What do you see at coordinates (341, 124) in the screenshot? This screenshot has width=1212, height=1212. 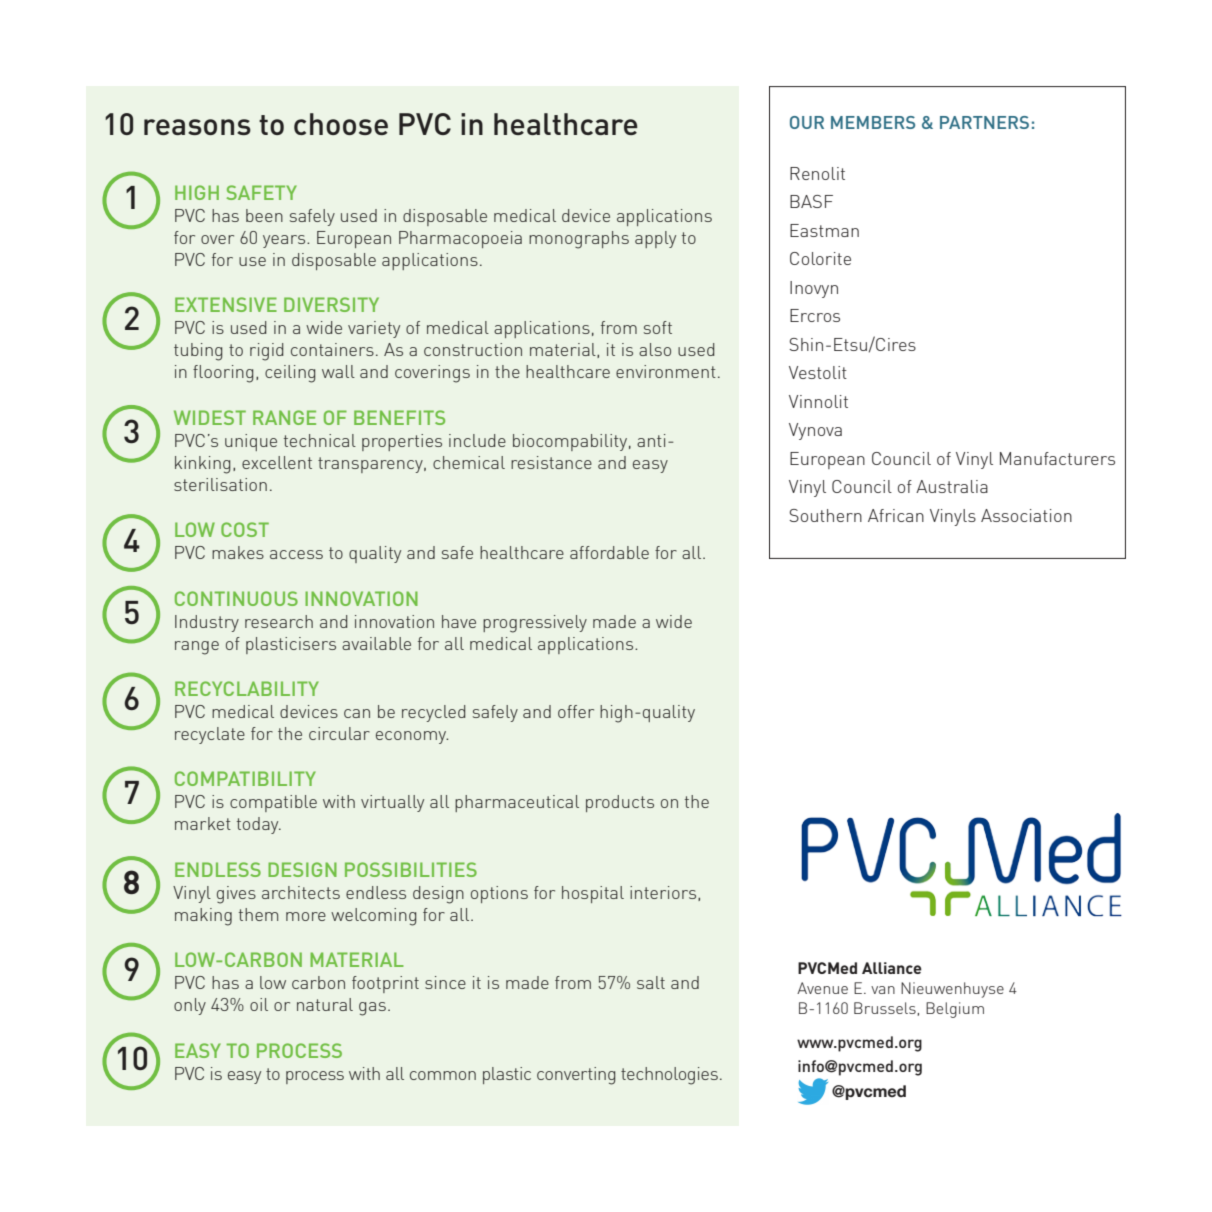 I see `choose` at bounding box center [341, 124].
